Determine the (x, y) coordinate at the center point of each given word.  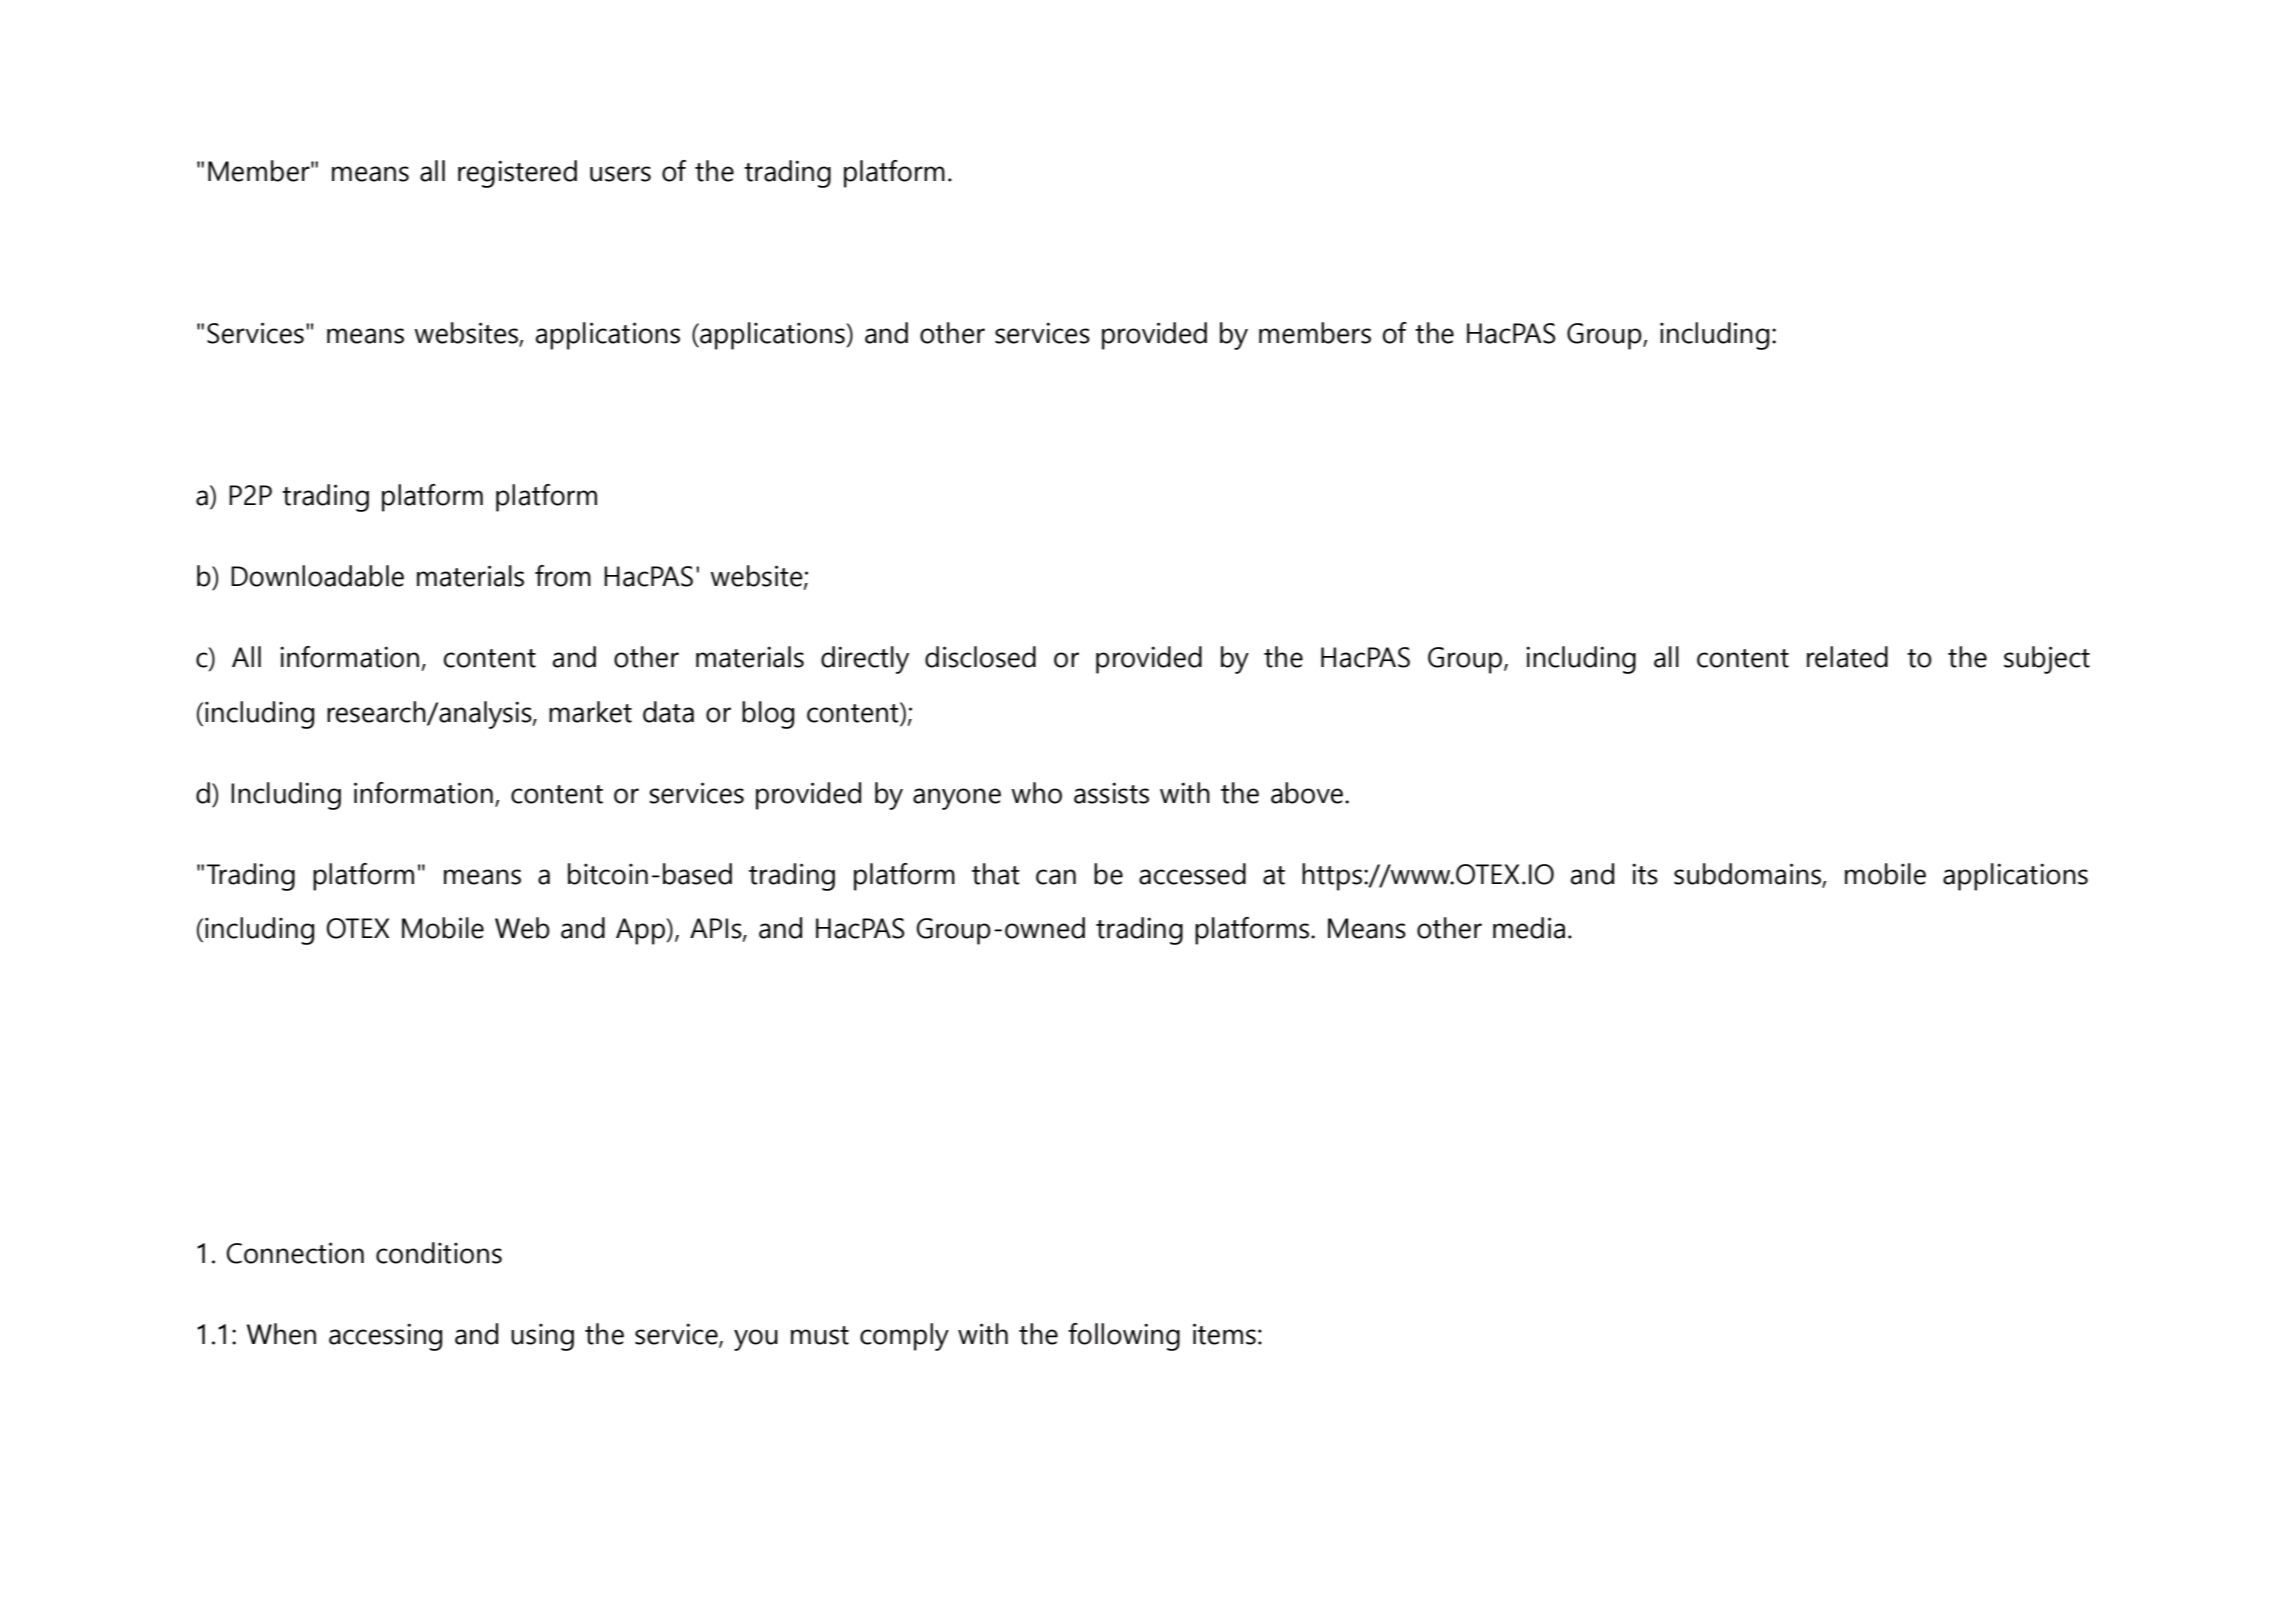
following (1124, 1337)
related (1847, 657)
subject (2047, 660)
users (620, 174)
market (590, 712)
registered (517, 174)
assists (1111, 793)
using (542, 1337)
